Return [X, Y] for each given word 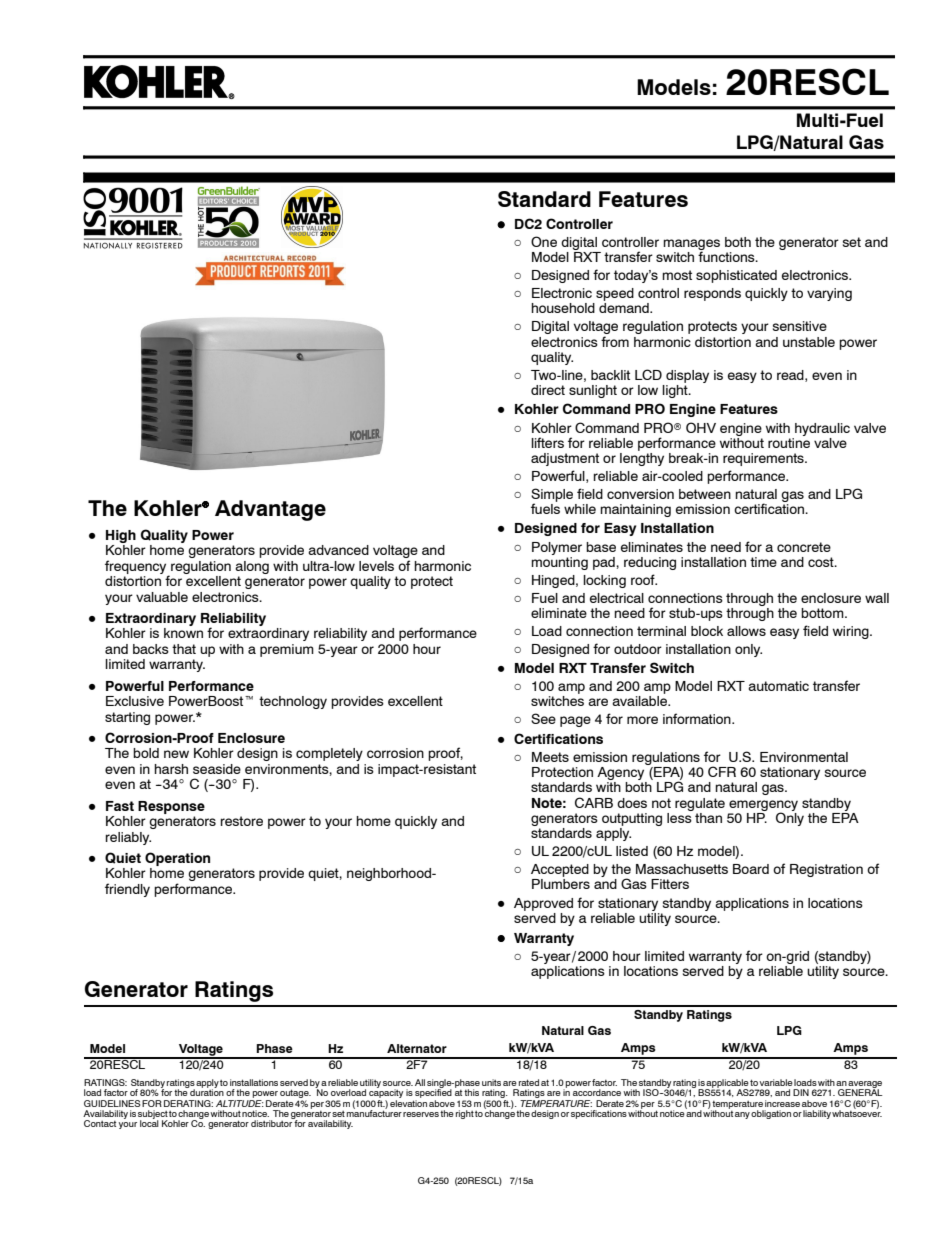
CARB [594, 802]
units [491, 1082]
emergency [763, 806]
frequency [137, 568]
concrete [804, 547]
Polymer [557, 548]
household [563, 308]
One [544, 241]
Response [171, 807]
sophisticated [736, 276]
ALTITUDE [240, 1102]
